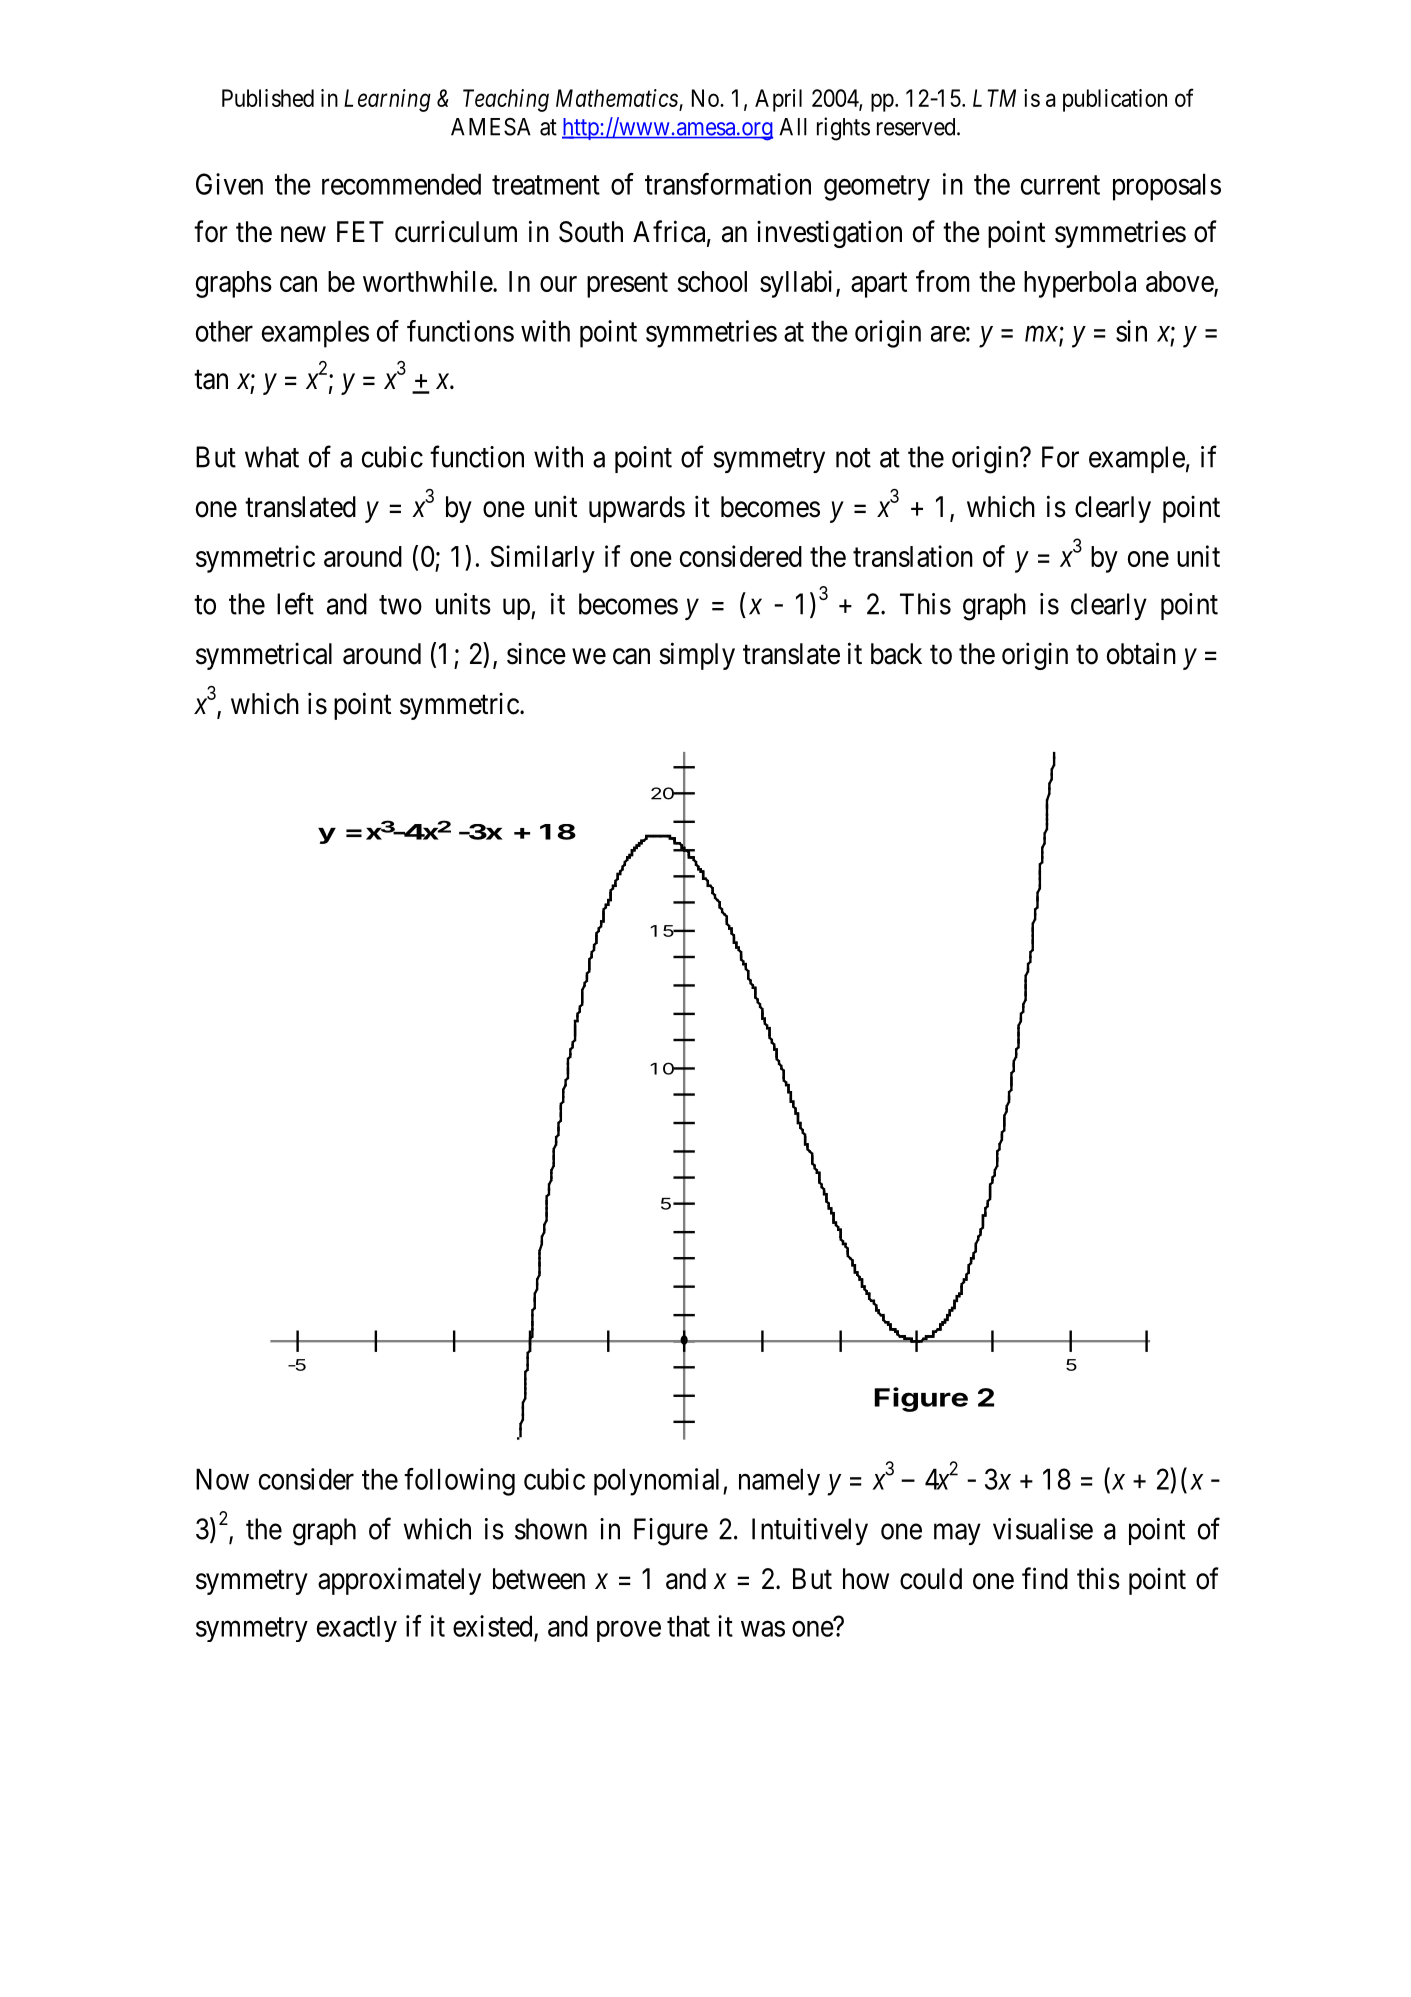 This screenshot has width=1411, height=1997. Describe the element at coordinates (1060, 185) in the screenshot. I see `current` at that location.
